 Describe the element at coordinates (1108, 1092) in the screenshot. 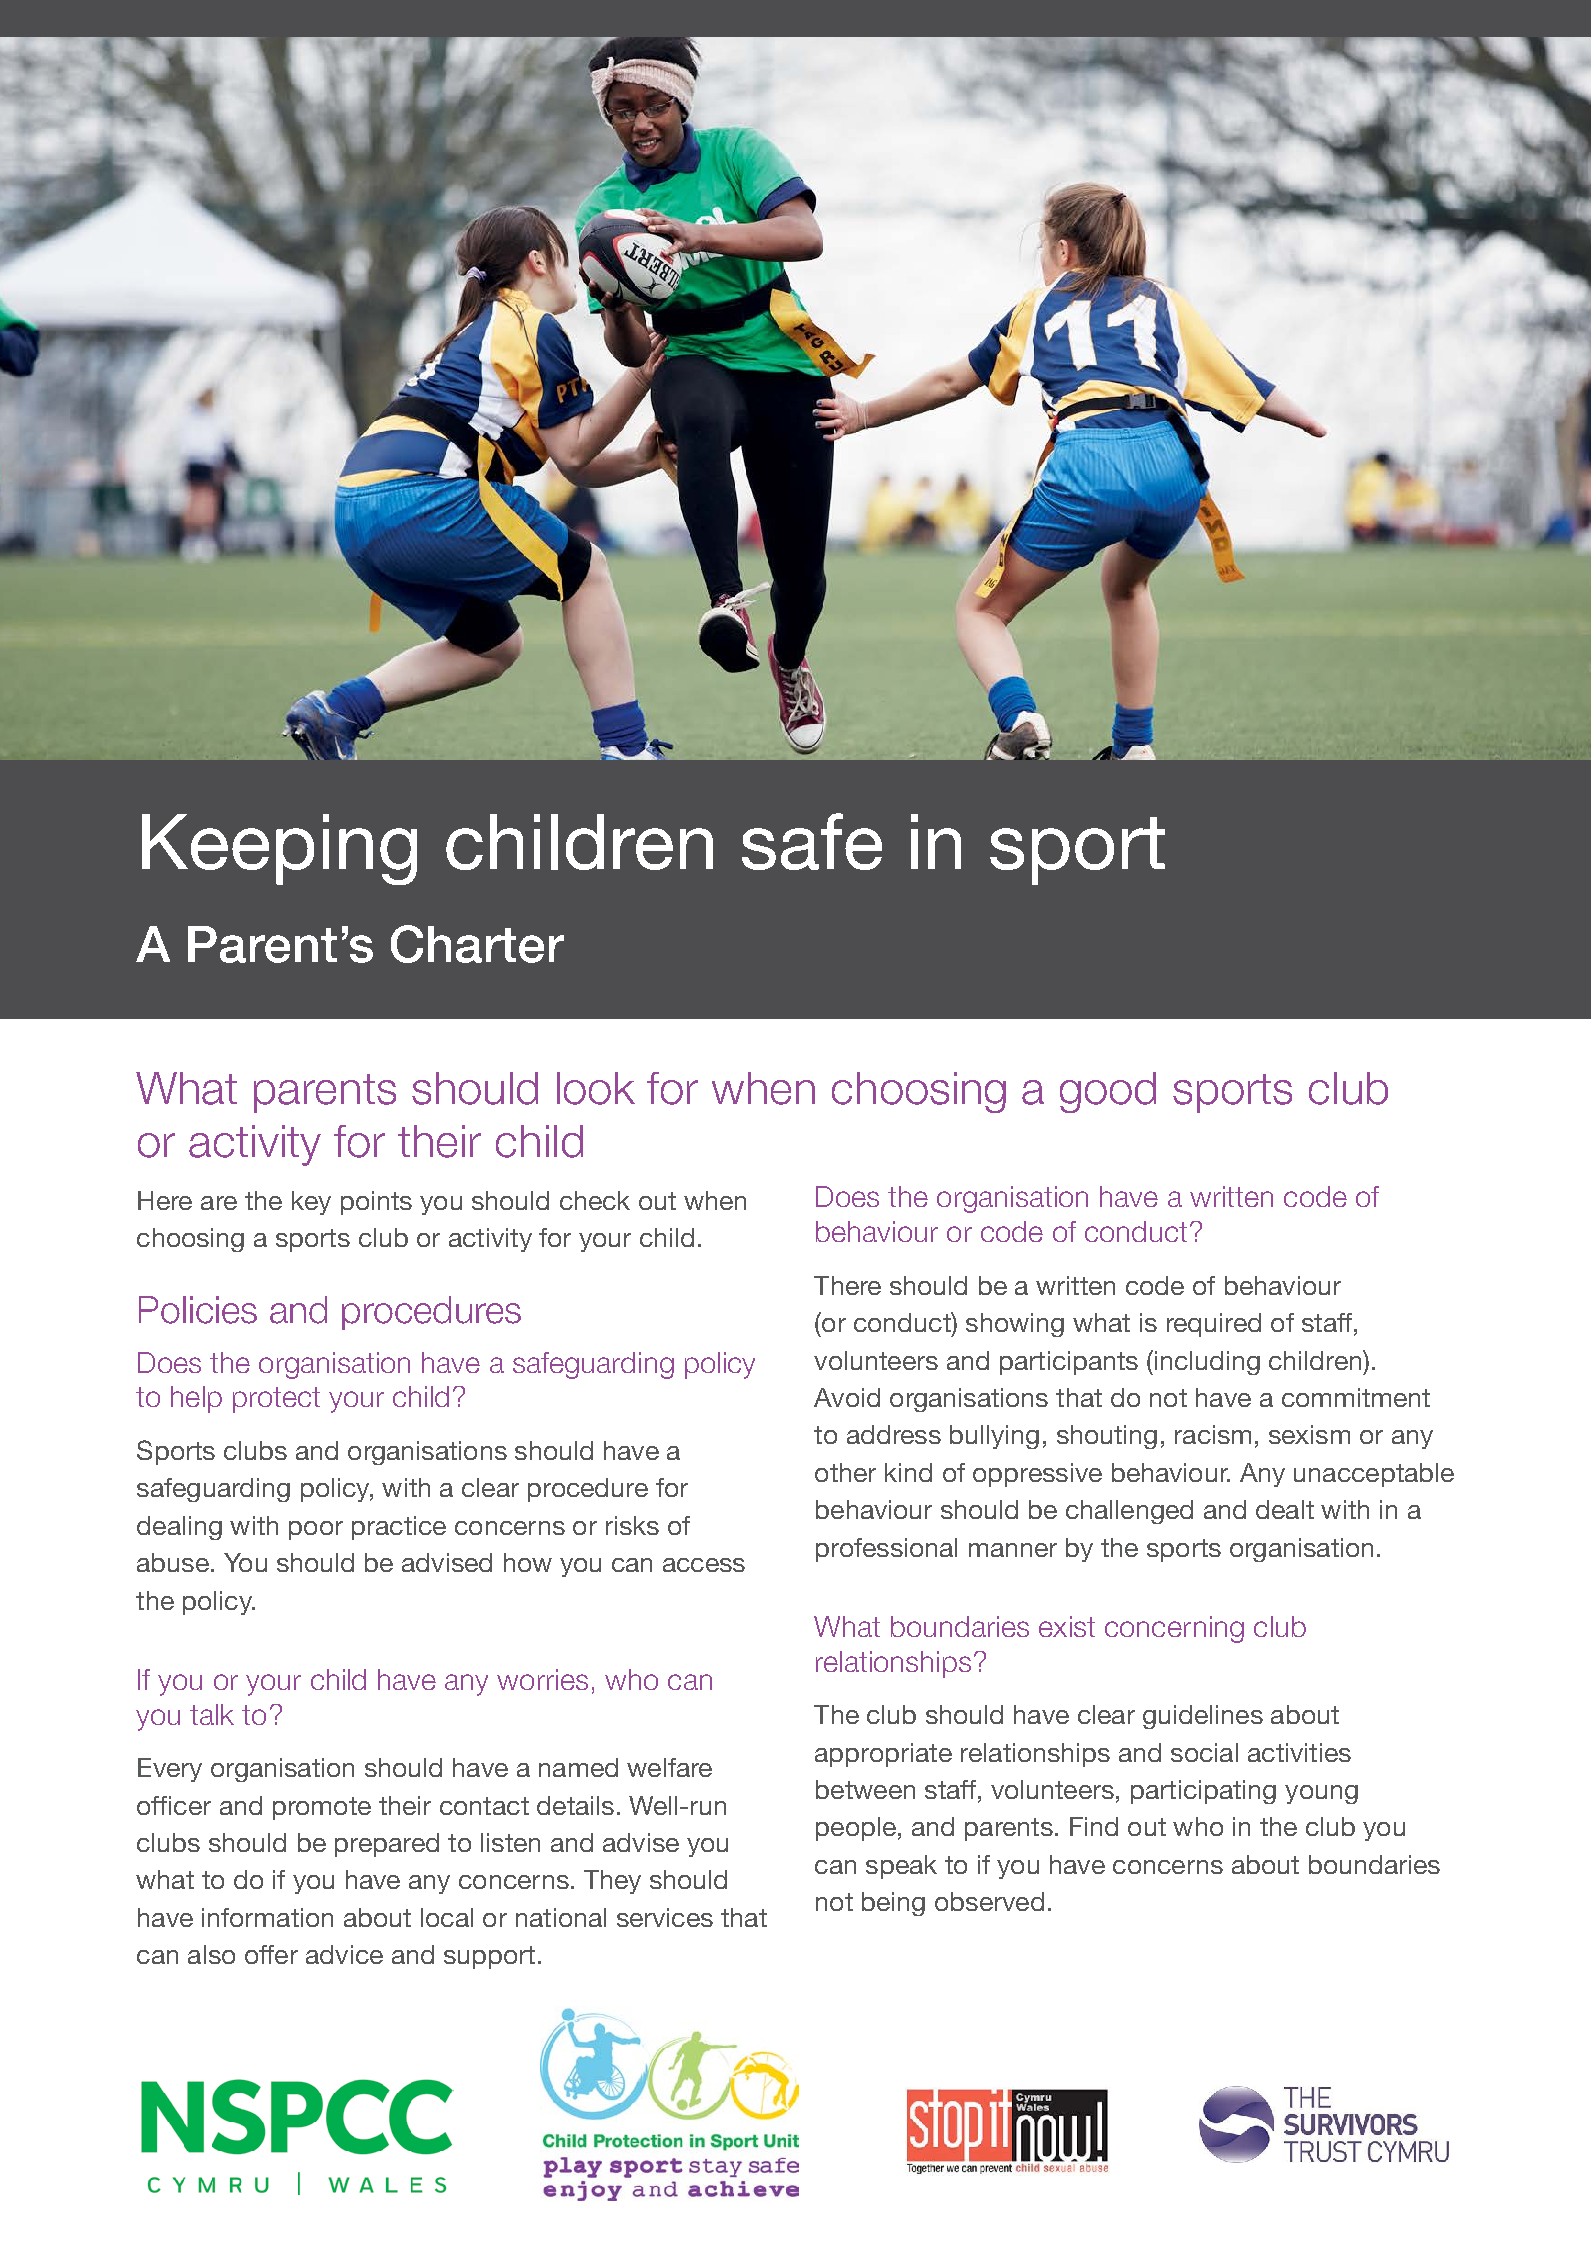

I see `good` at that location.
